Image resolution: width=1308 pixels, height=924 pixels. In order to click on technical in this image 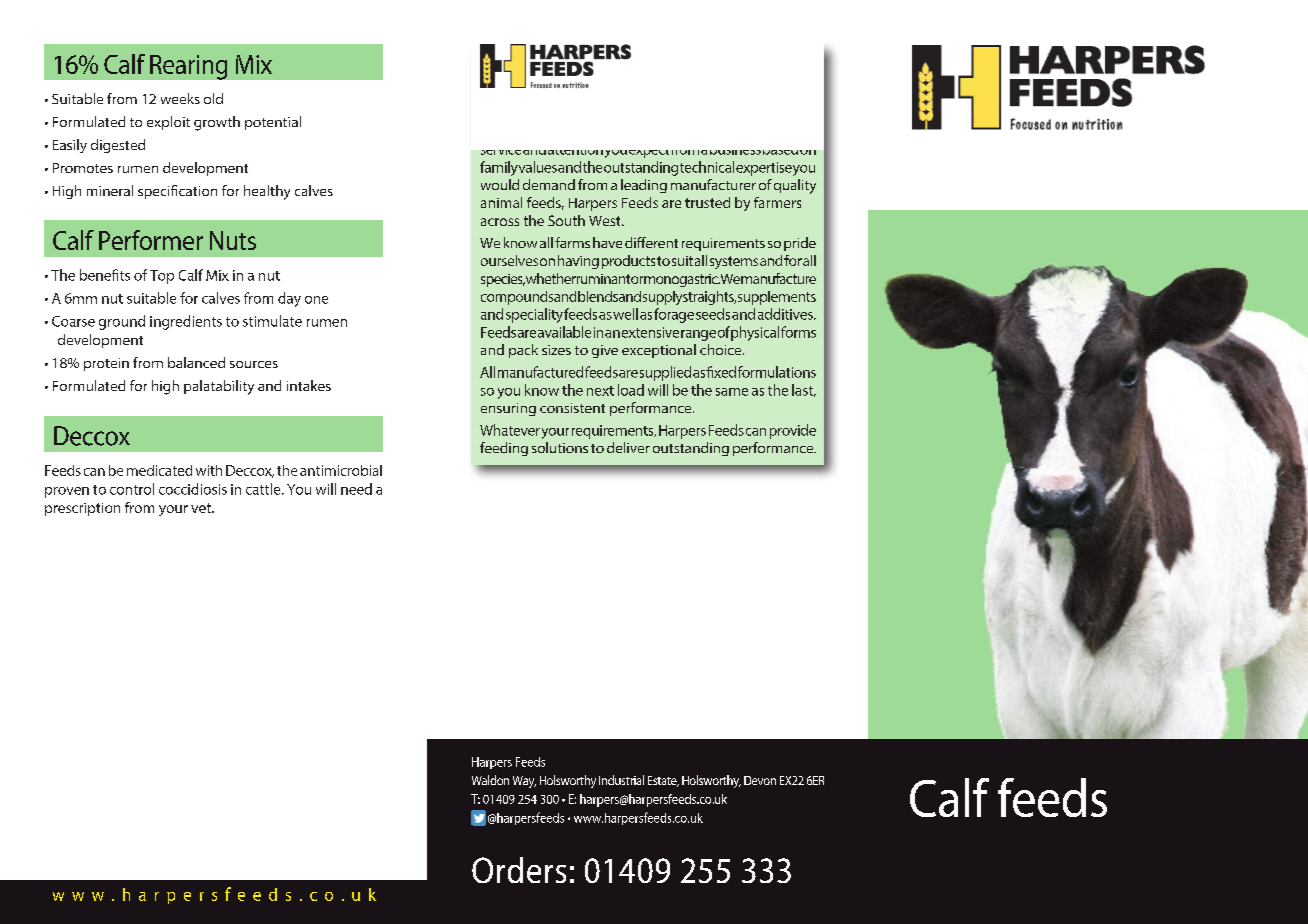, I will do `click(707, 167)`.
